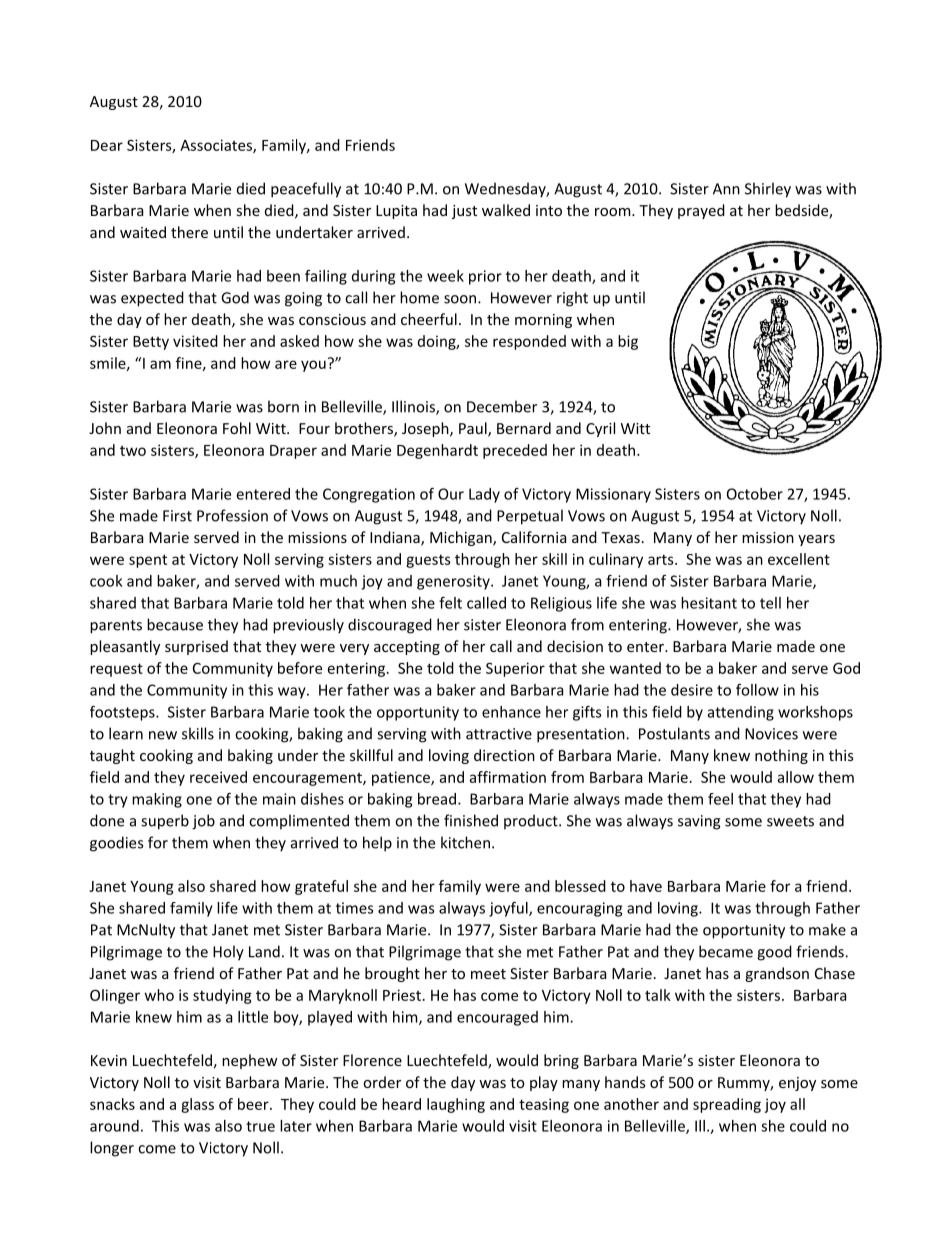 The width and height of the screenshot is (952, 1233). Describe the element at coordinates (720, 799) in the screenshot. I see `feel` at that location.
